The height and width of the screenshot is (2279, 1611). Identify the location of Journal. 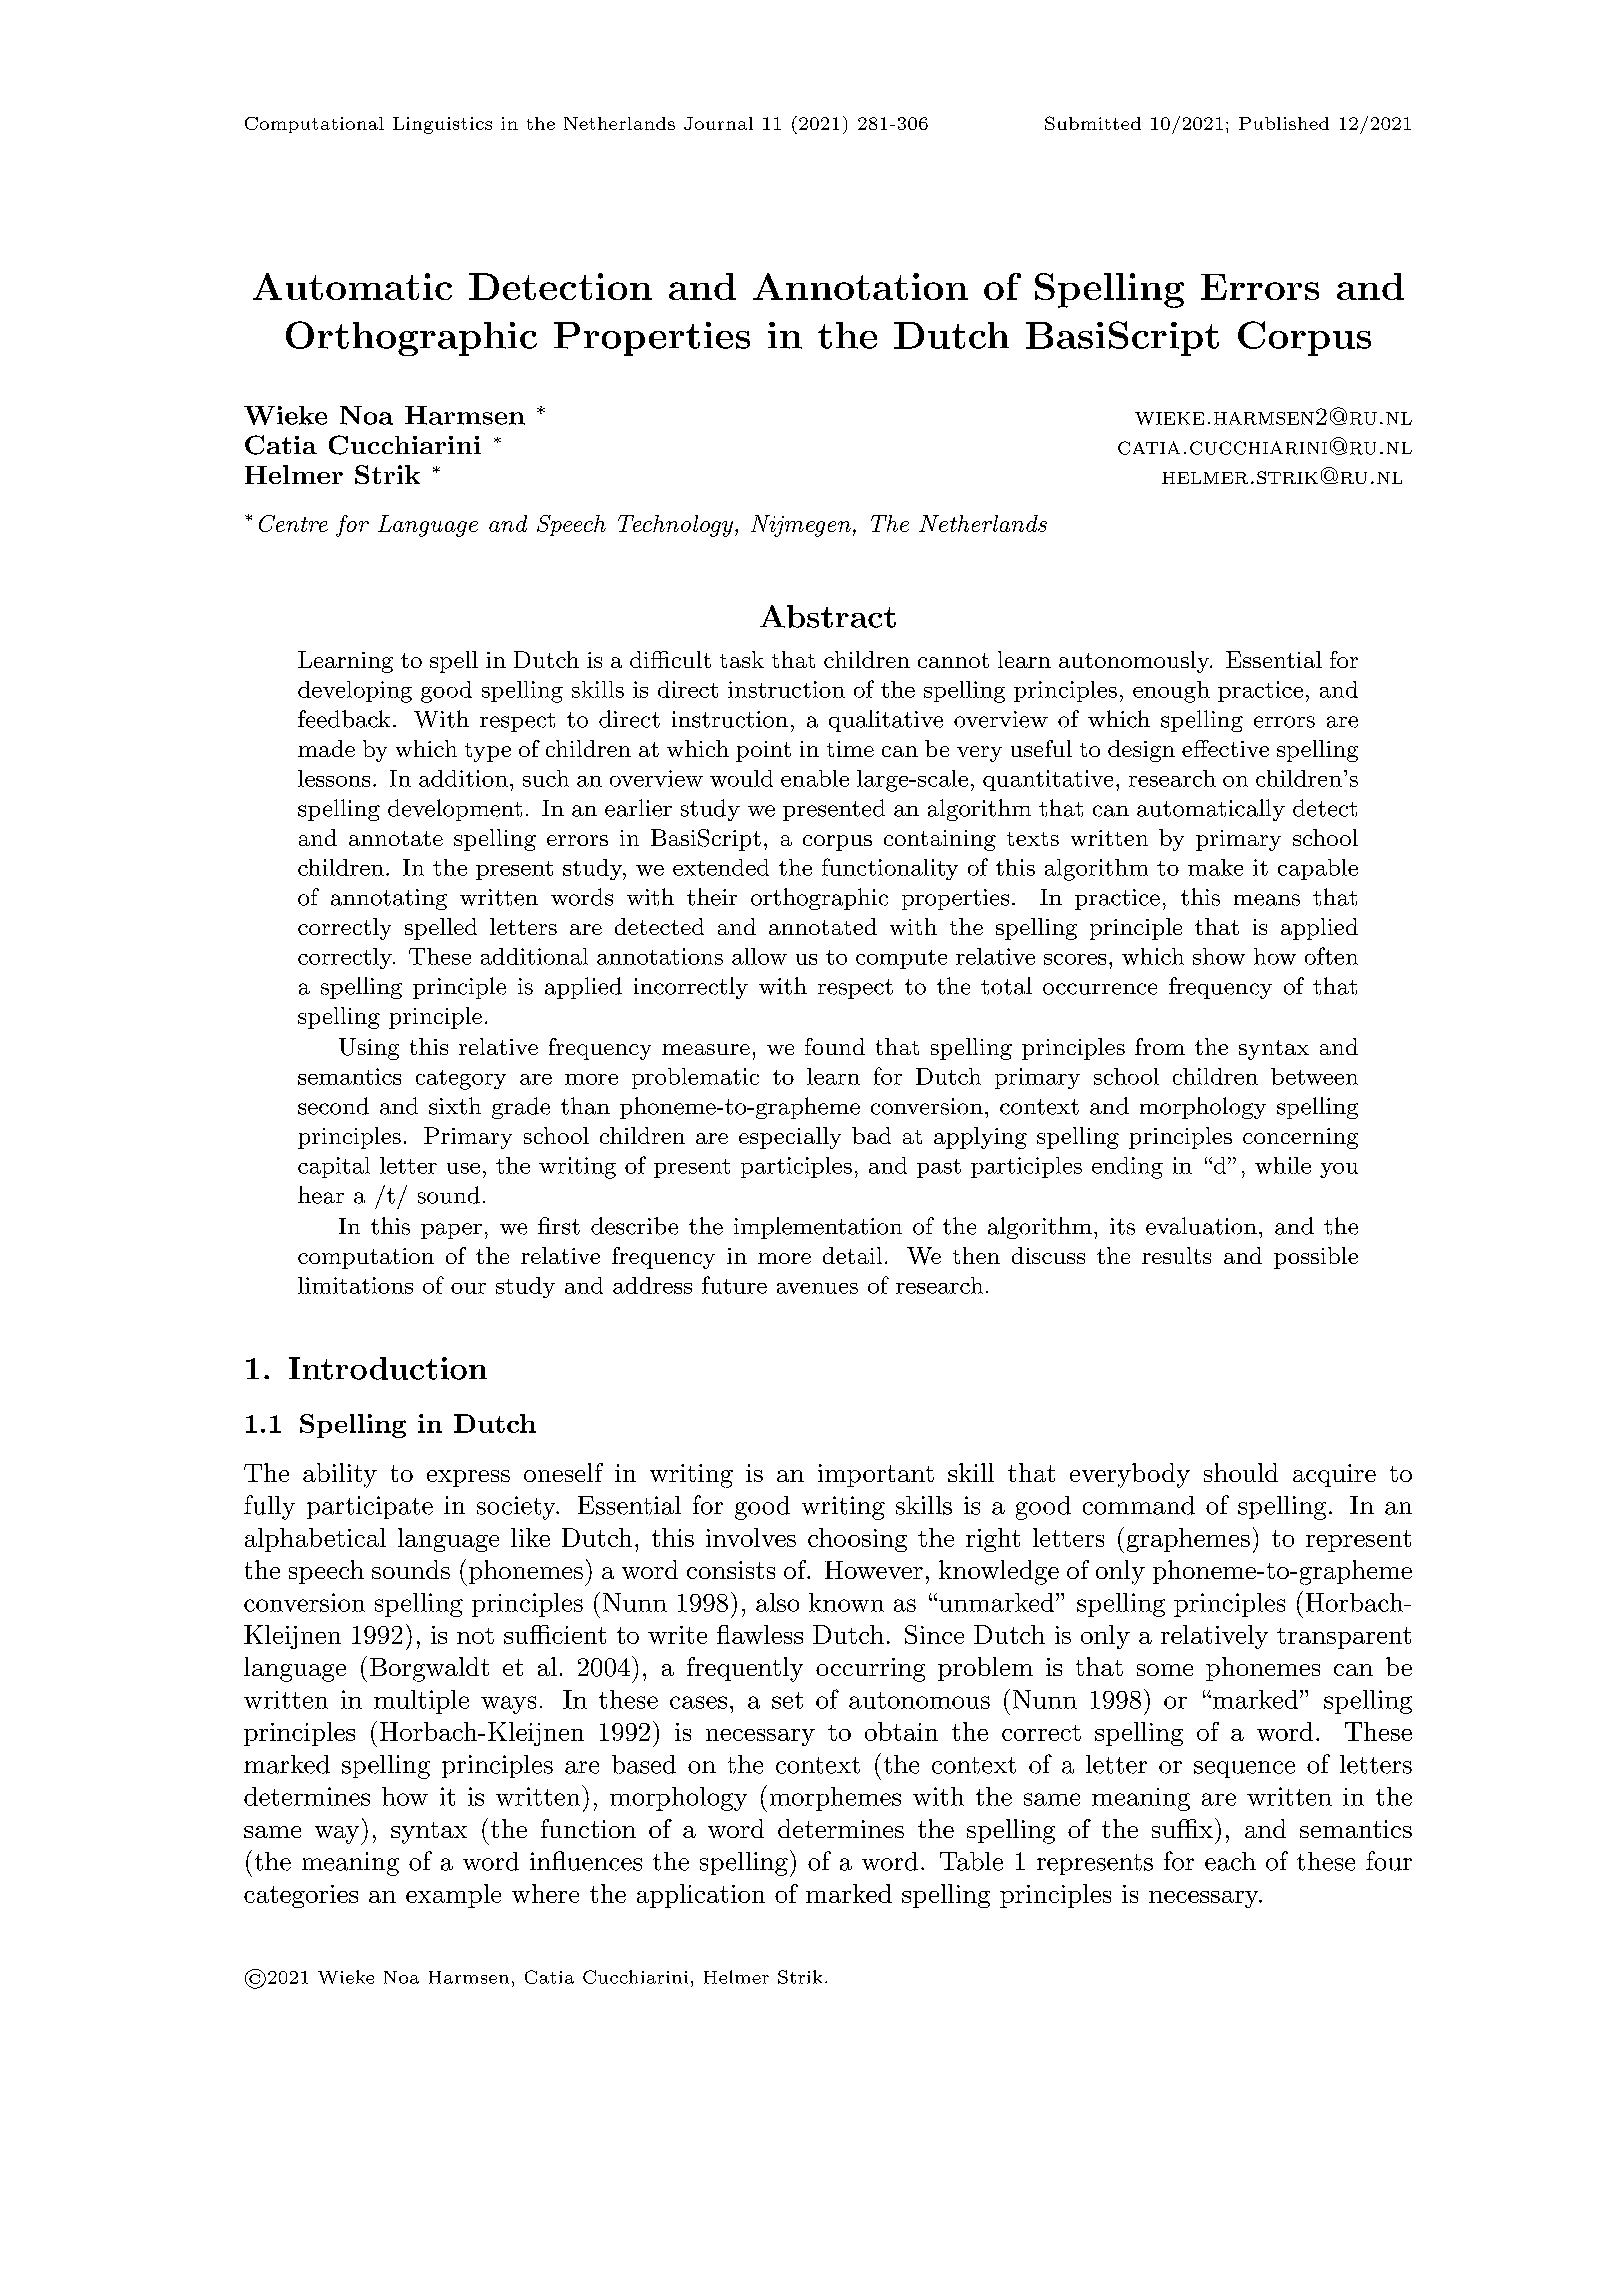
(718, 123).
